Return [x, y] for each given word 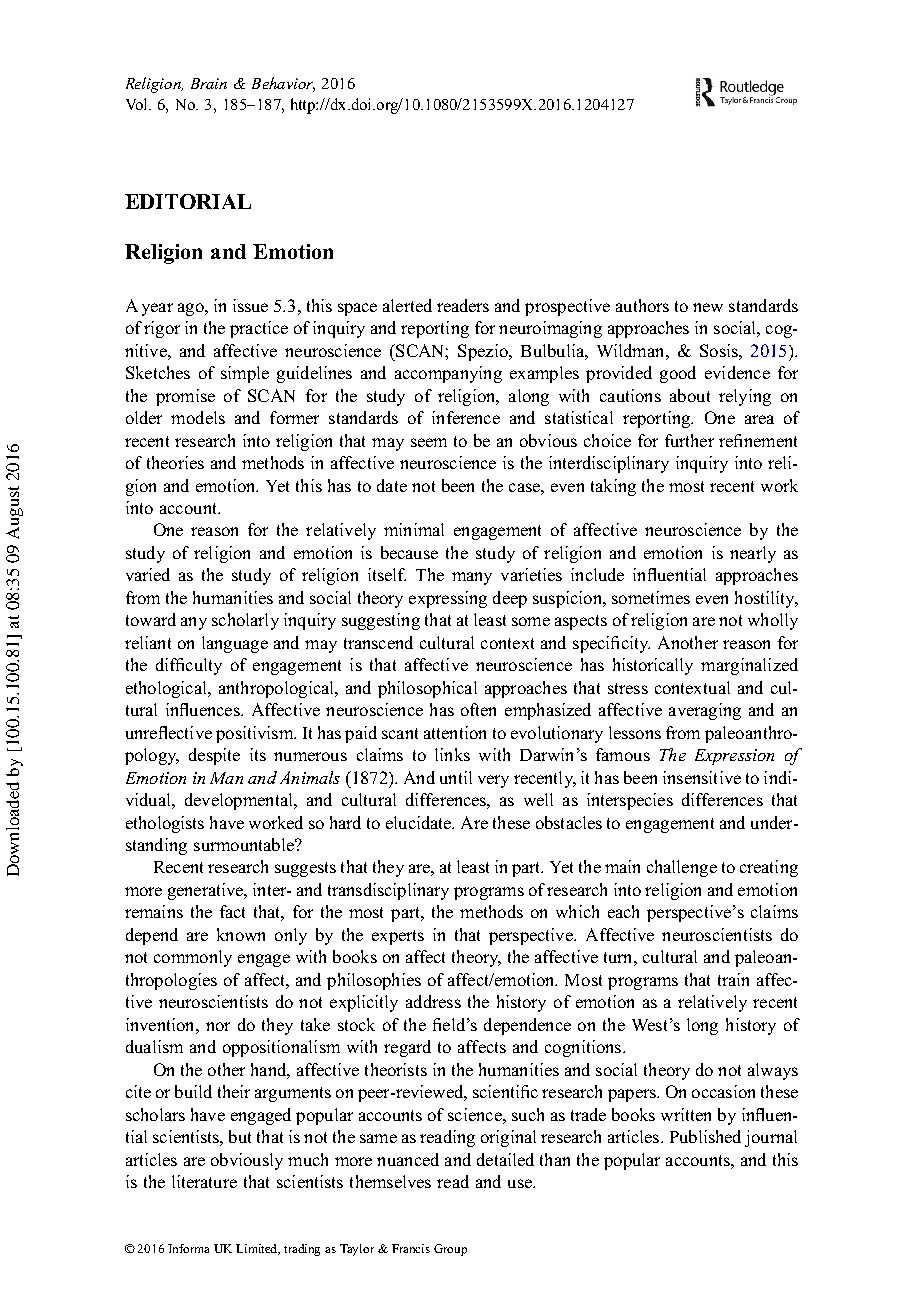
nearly [753, 554]
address [433, 1001]
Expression [734, 757]
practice [259, 329]
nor [218, 1026]
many [472, 578]
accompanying [448, 374]
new [708, 307]
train [733, 979]
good [678, 374]
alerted [407, 305]
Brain [209, 83]
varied [148, 574]
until [456, 777]
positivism [256, 734]
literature [204, 1181]
